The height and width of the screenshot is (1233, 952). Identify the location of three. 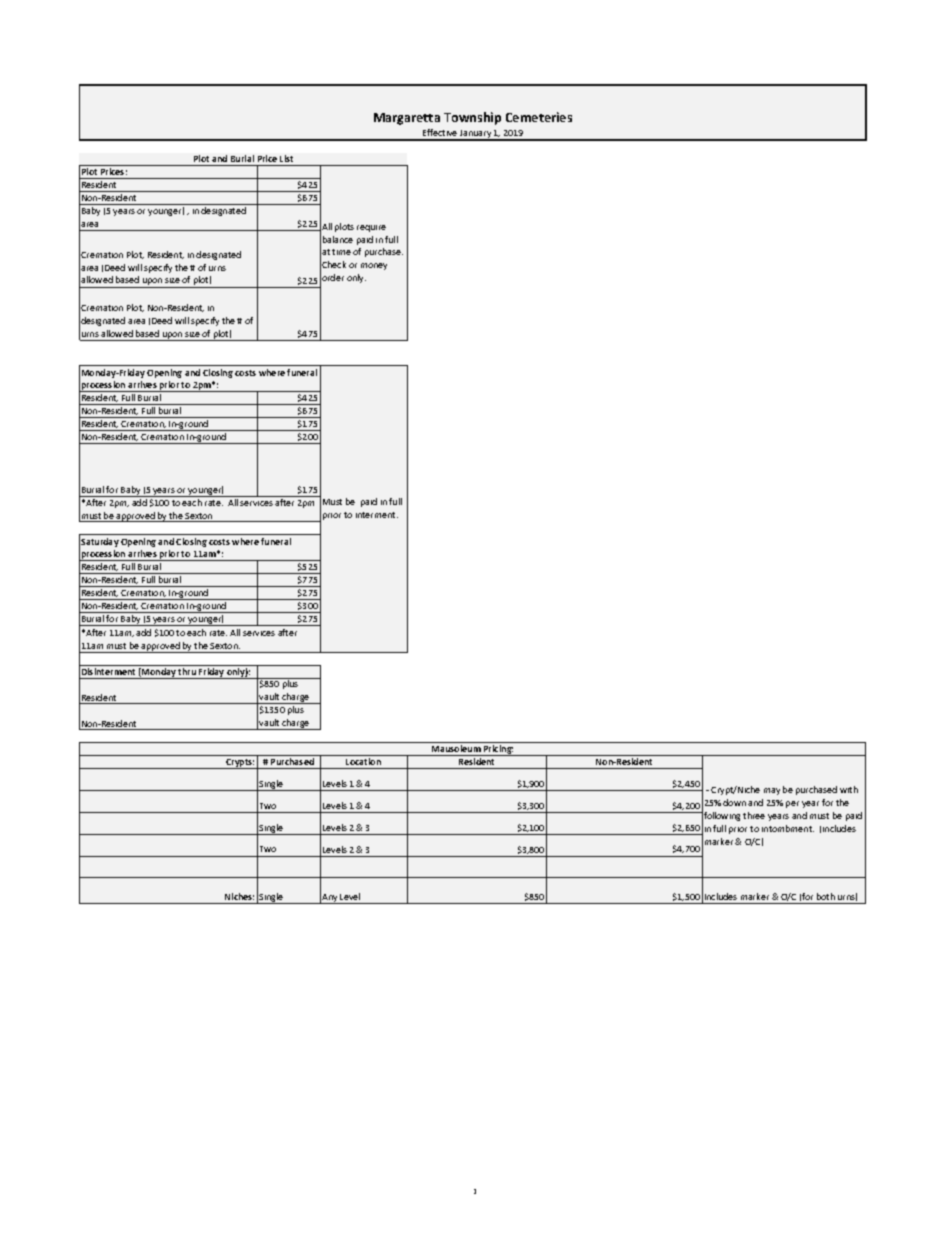
(754, 815).
